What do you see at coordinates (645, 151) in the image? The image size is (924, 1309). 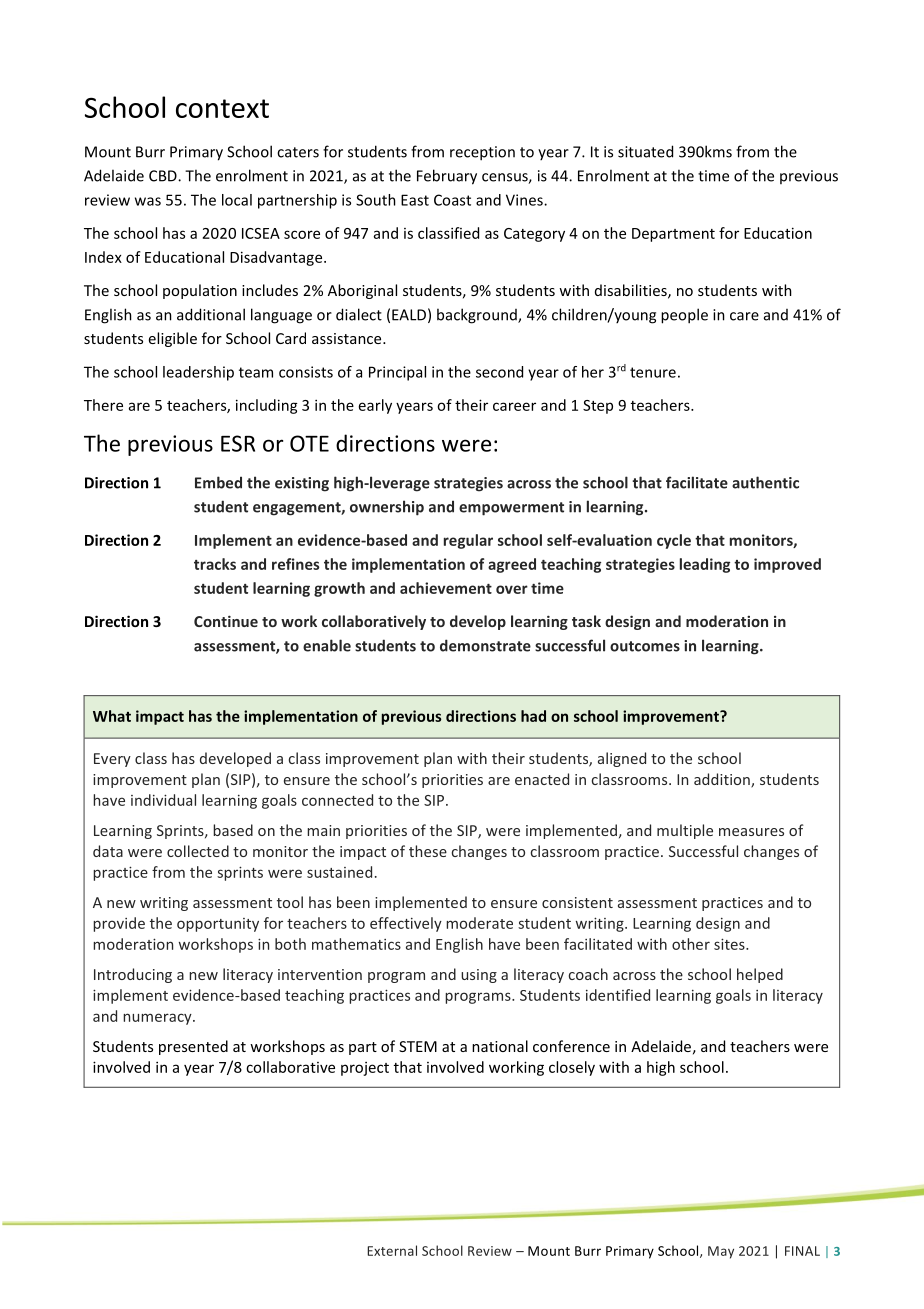 I see `situated` at bounding box center [645, 151].
